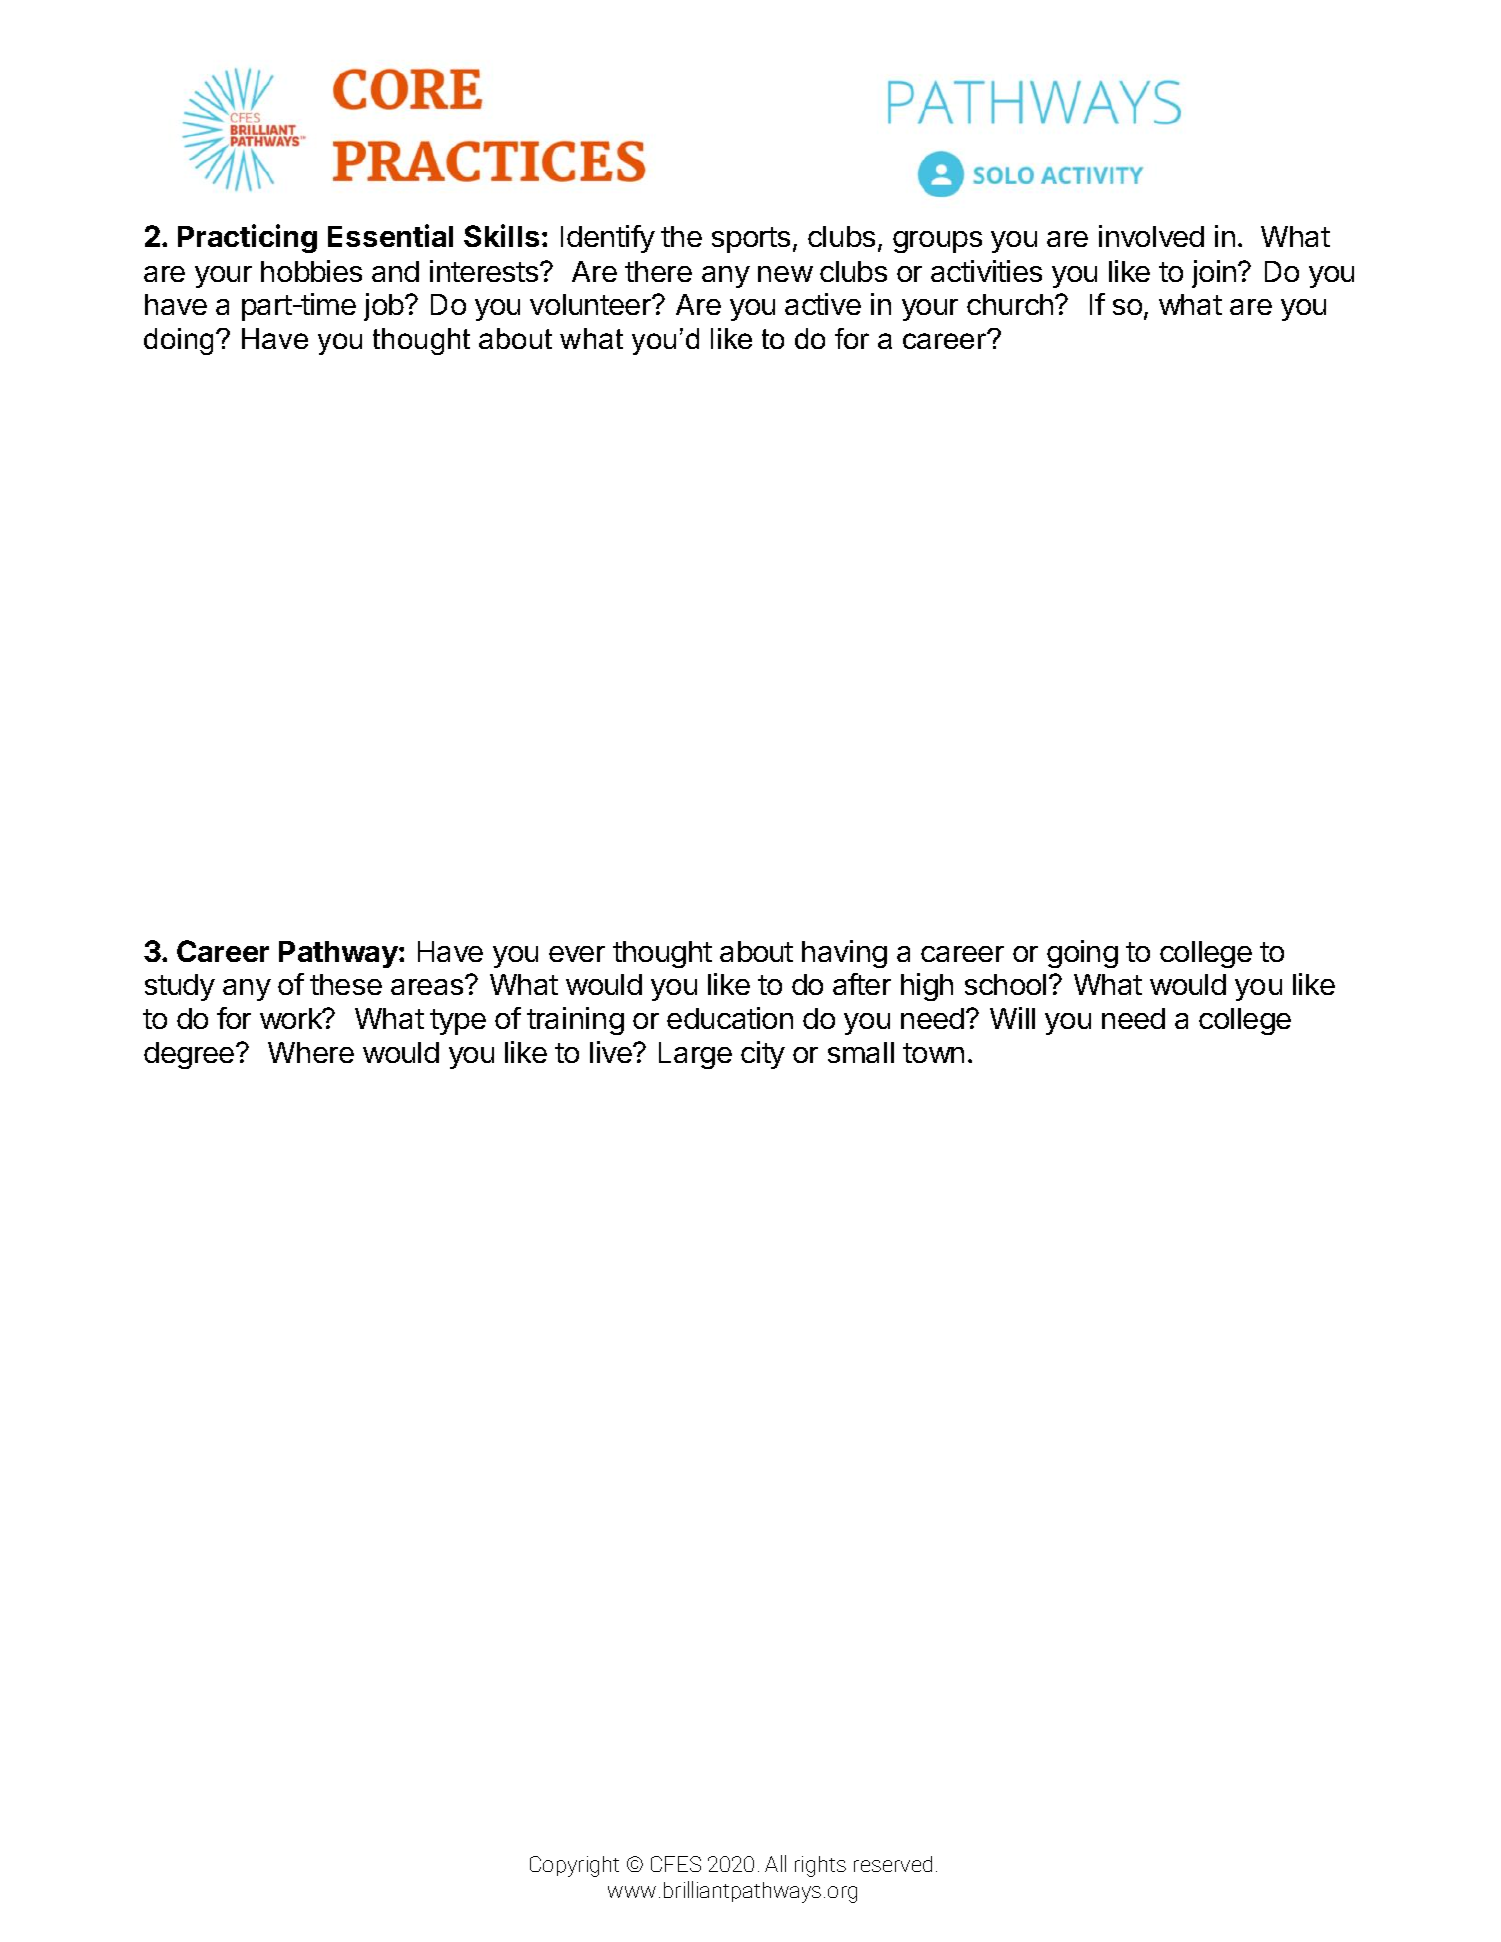 Image resolution: width=1501 pixels, height=1942 pixels. I want to click on rights, so click(820, 1866).
